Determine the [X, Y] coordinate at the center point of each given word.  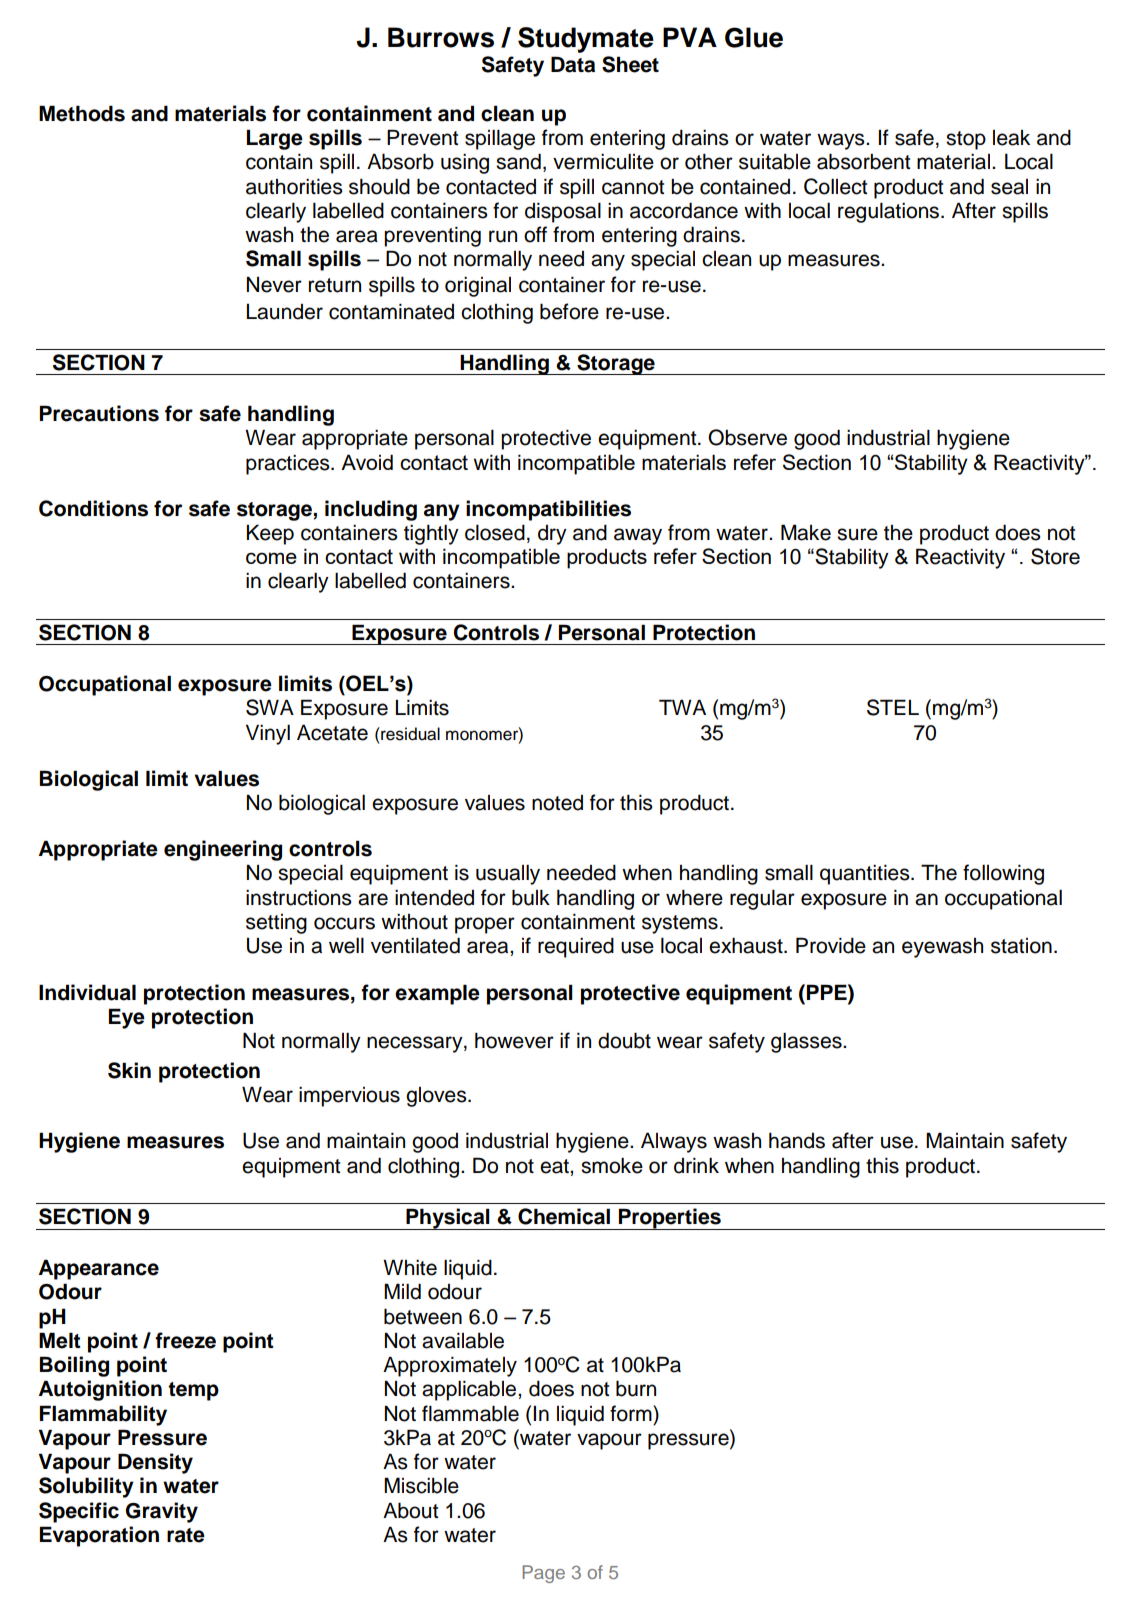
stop [966, 140]
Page [543, 1574]
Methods [82, 113]
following [1003, 874]
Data [573, 64]
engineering [223, 850]
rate [186, 1535]
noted [557, 803]
